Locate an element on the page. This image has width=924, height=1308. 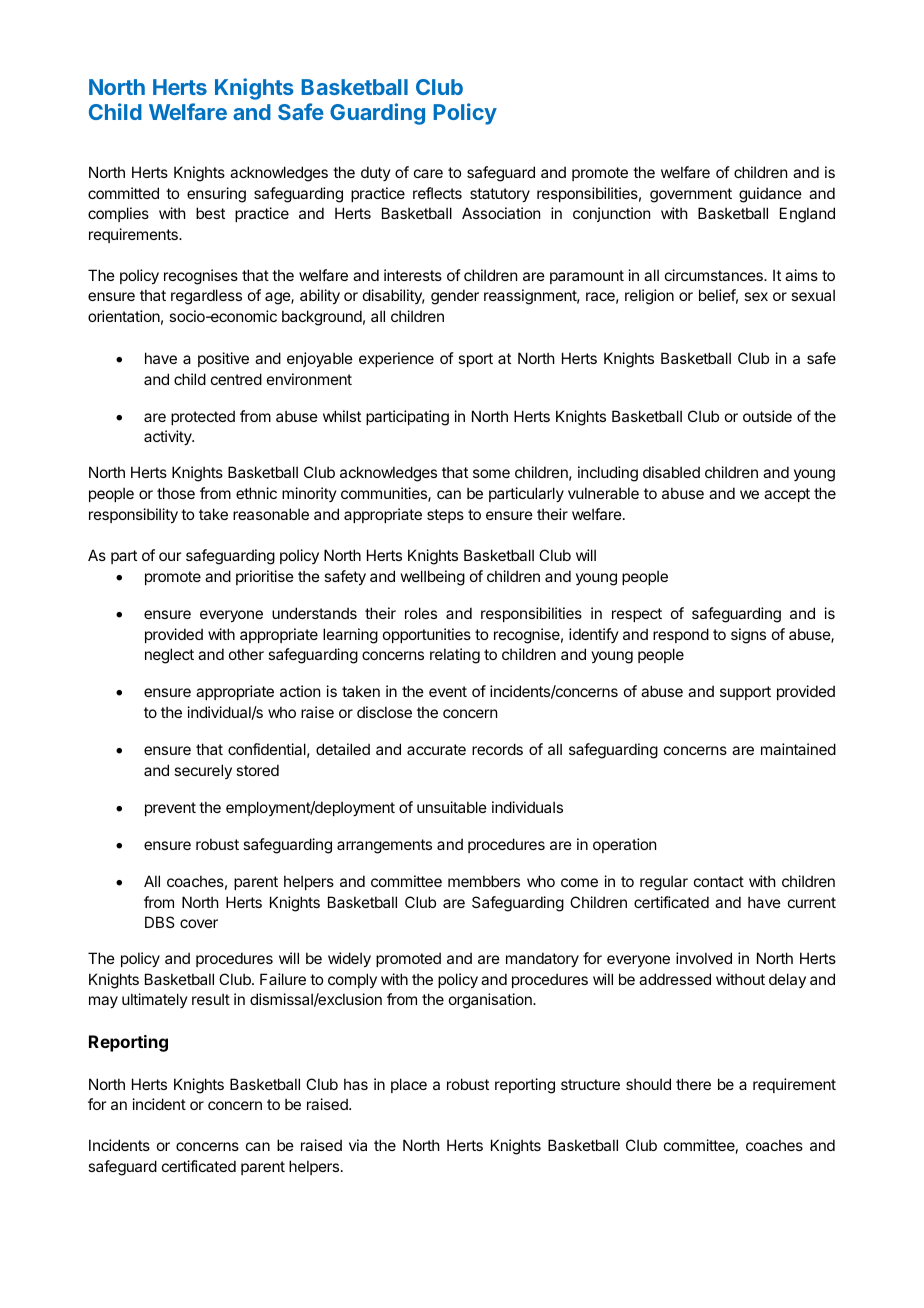
relating is located at coordinates (455, 656).
